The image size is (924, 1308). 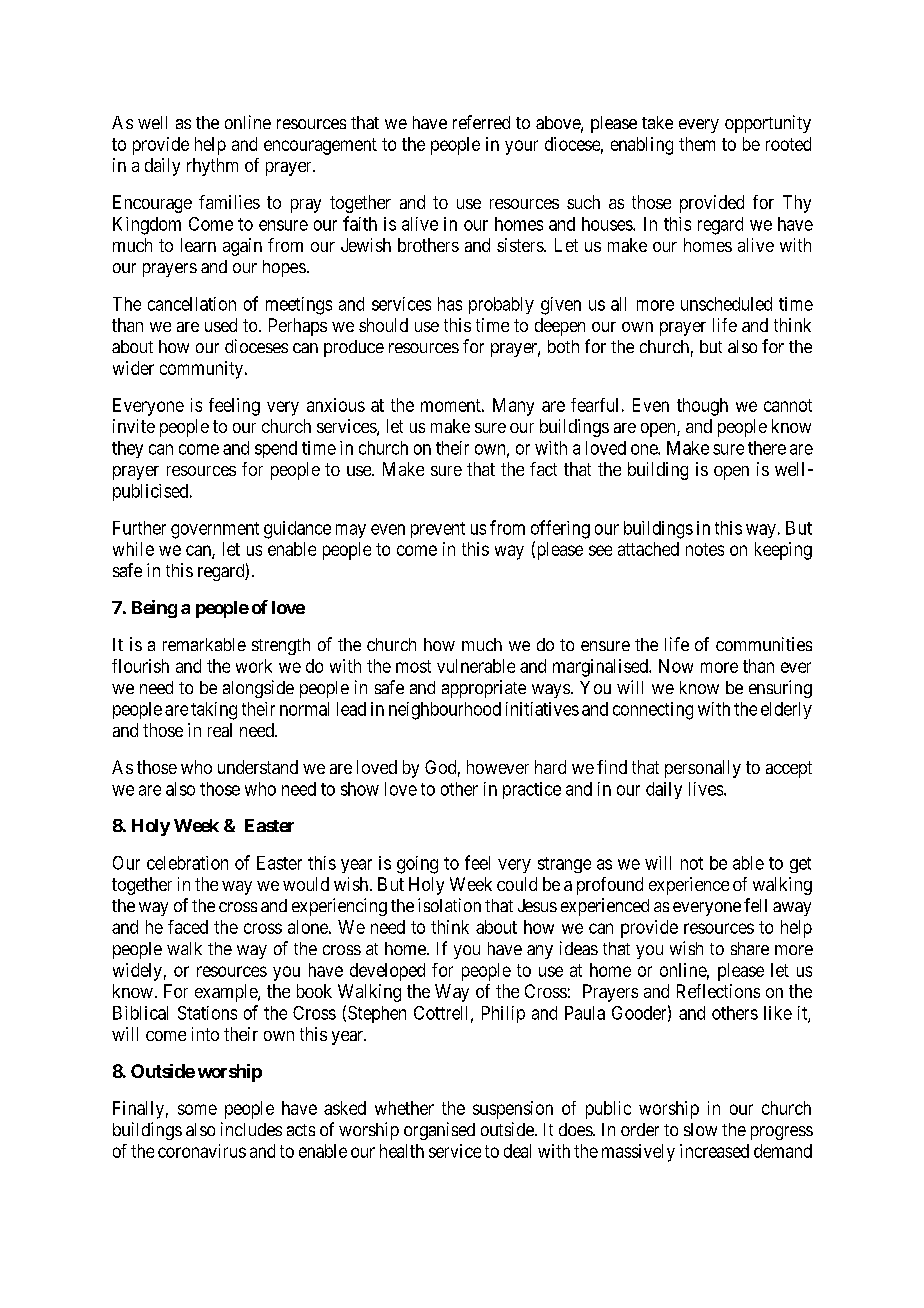 What do you see at coordinates (543, 469) in the page?
I see `fact` at bounding box center [543, 469].
